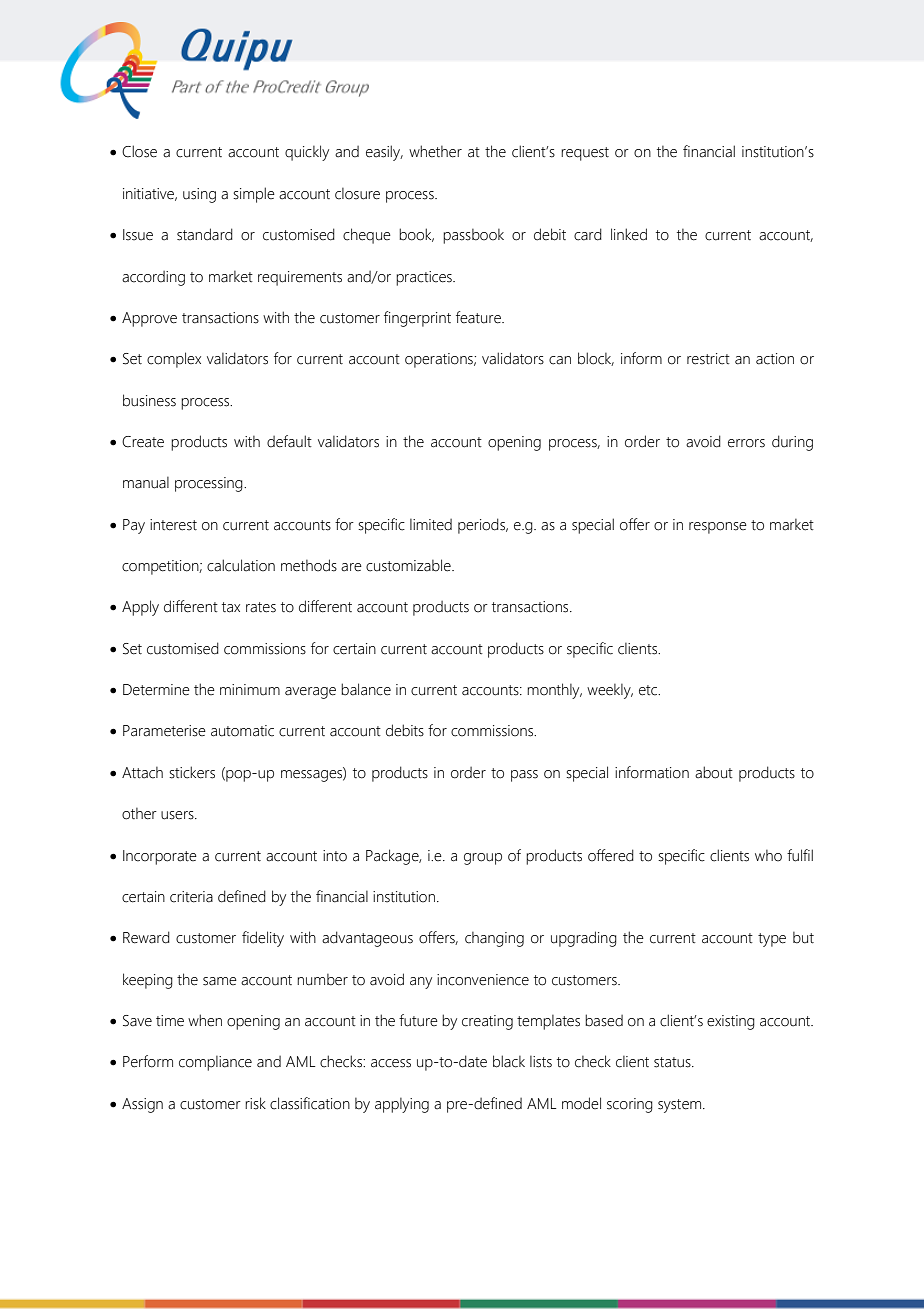 The image size is (924, 1309). What do you see at coordinates (149, 400) in the screenshot?
I see `business` at bounding box center [149, 400].
